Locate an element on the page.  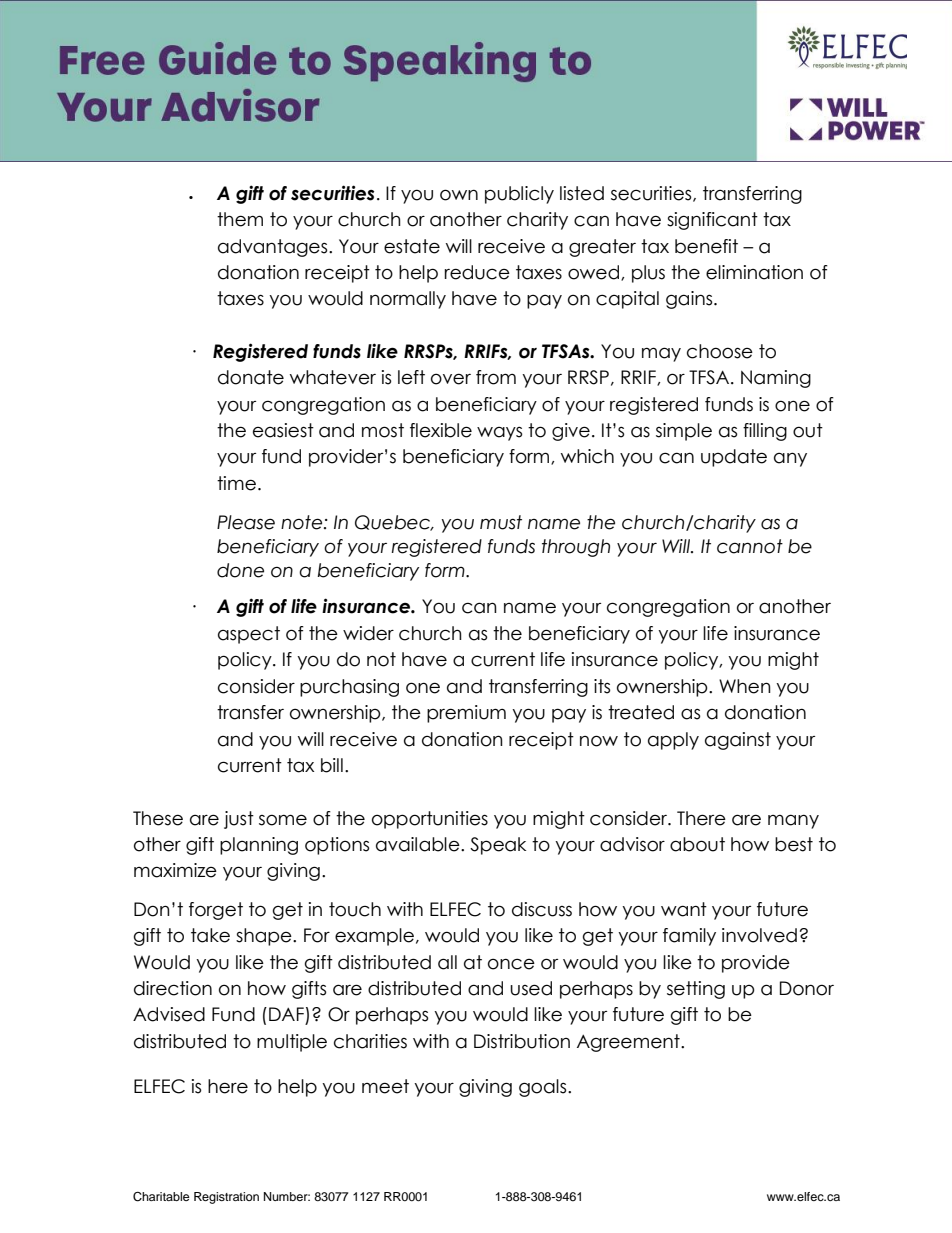
must is located at coordinates (501, 522).
